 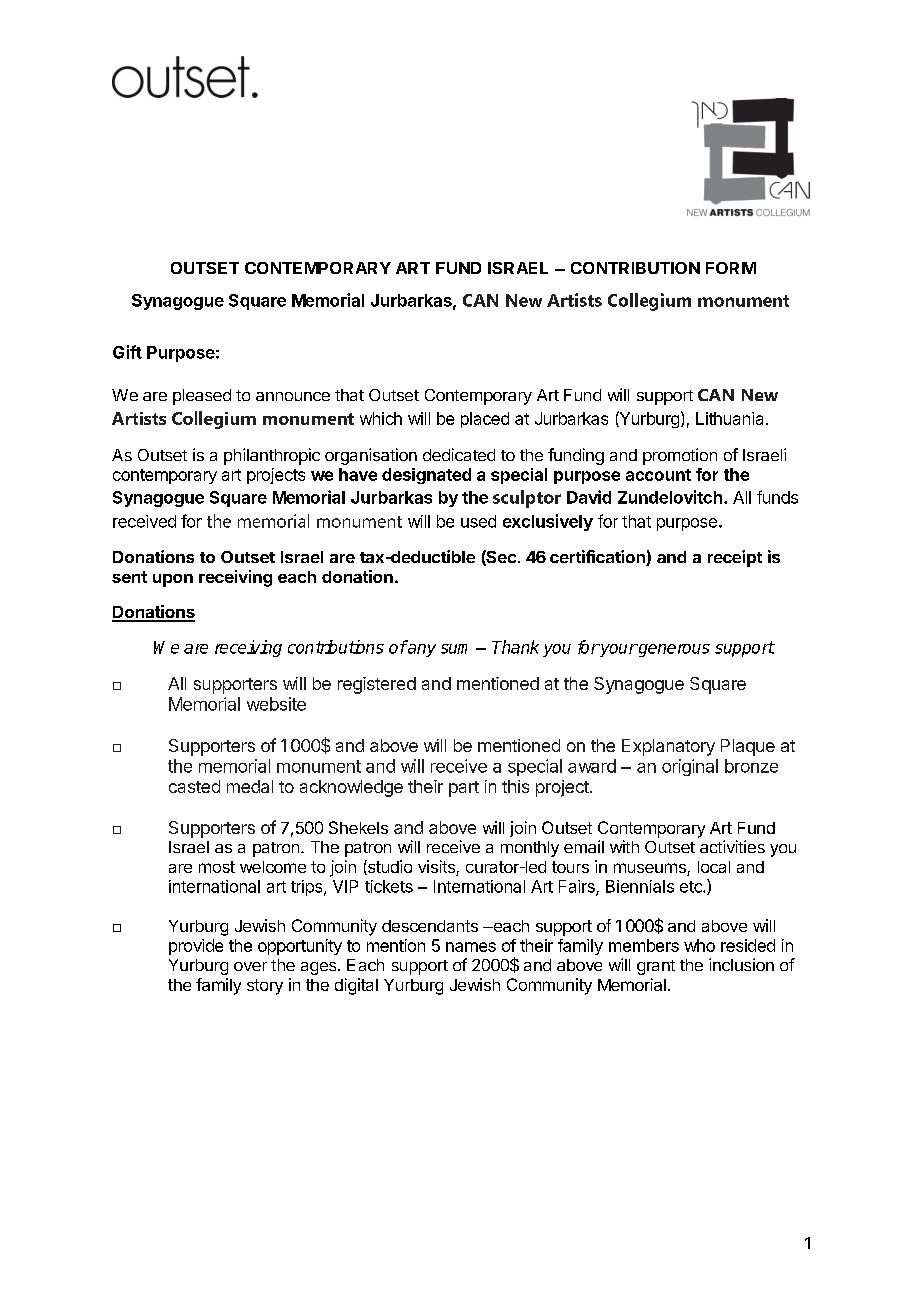 What do you see at coordinates (656, 967) in the page?
I see `grant` at bounding box center [656, 967].
